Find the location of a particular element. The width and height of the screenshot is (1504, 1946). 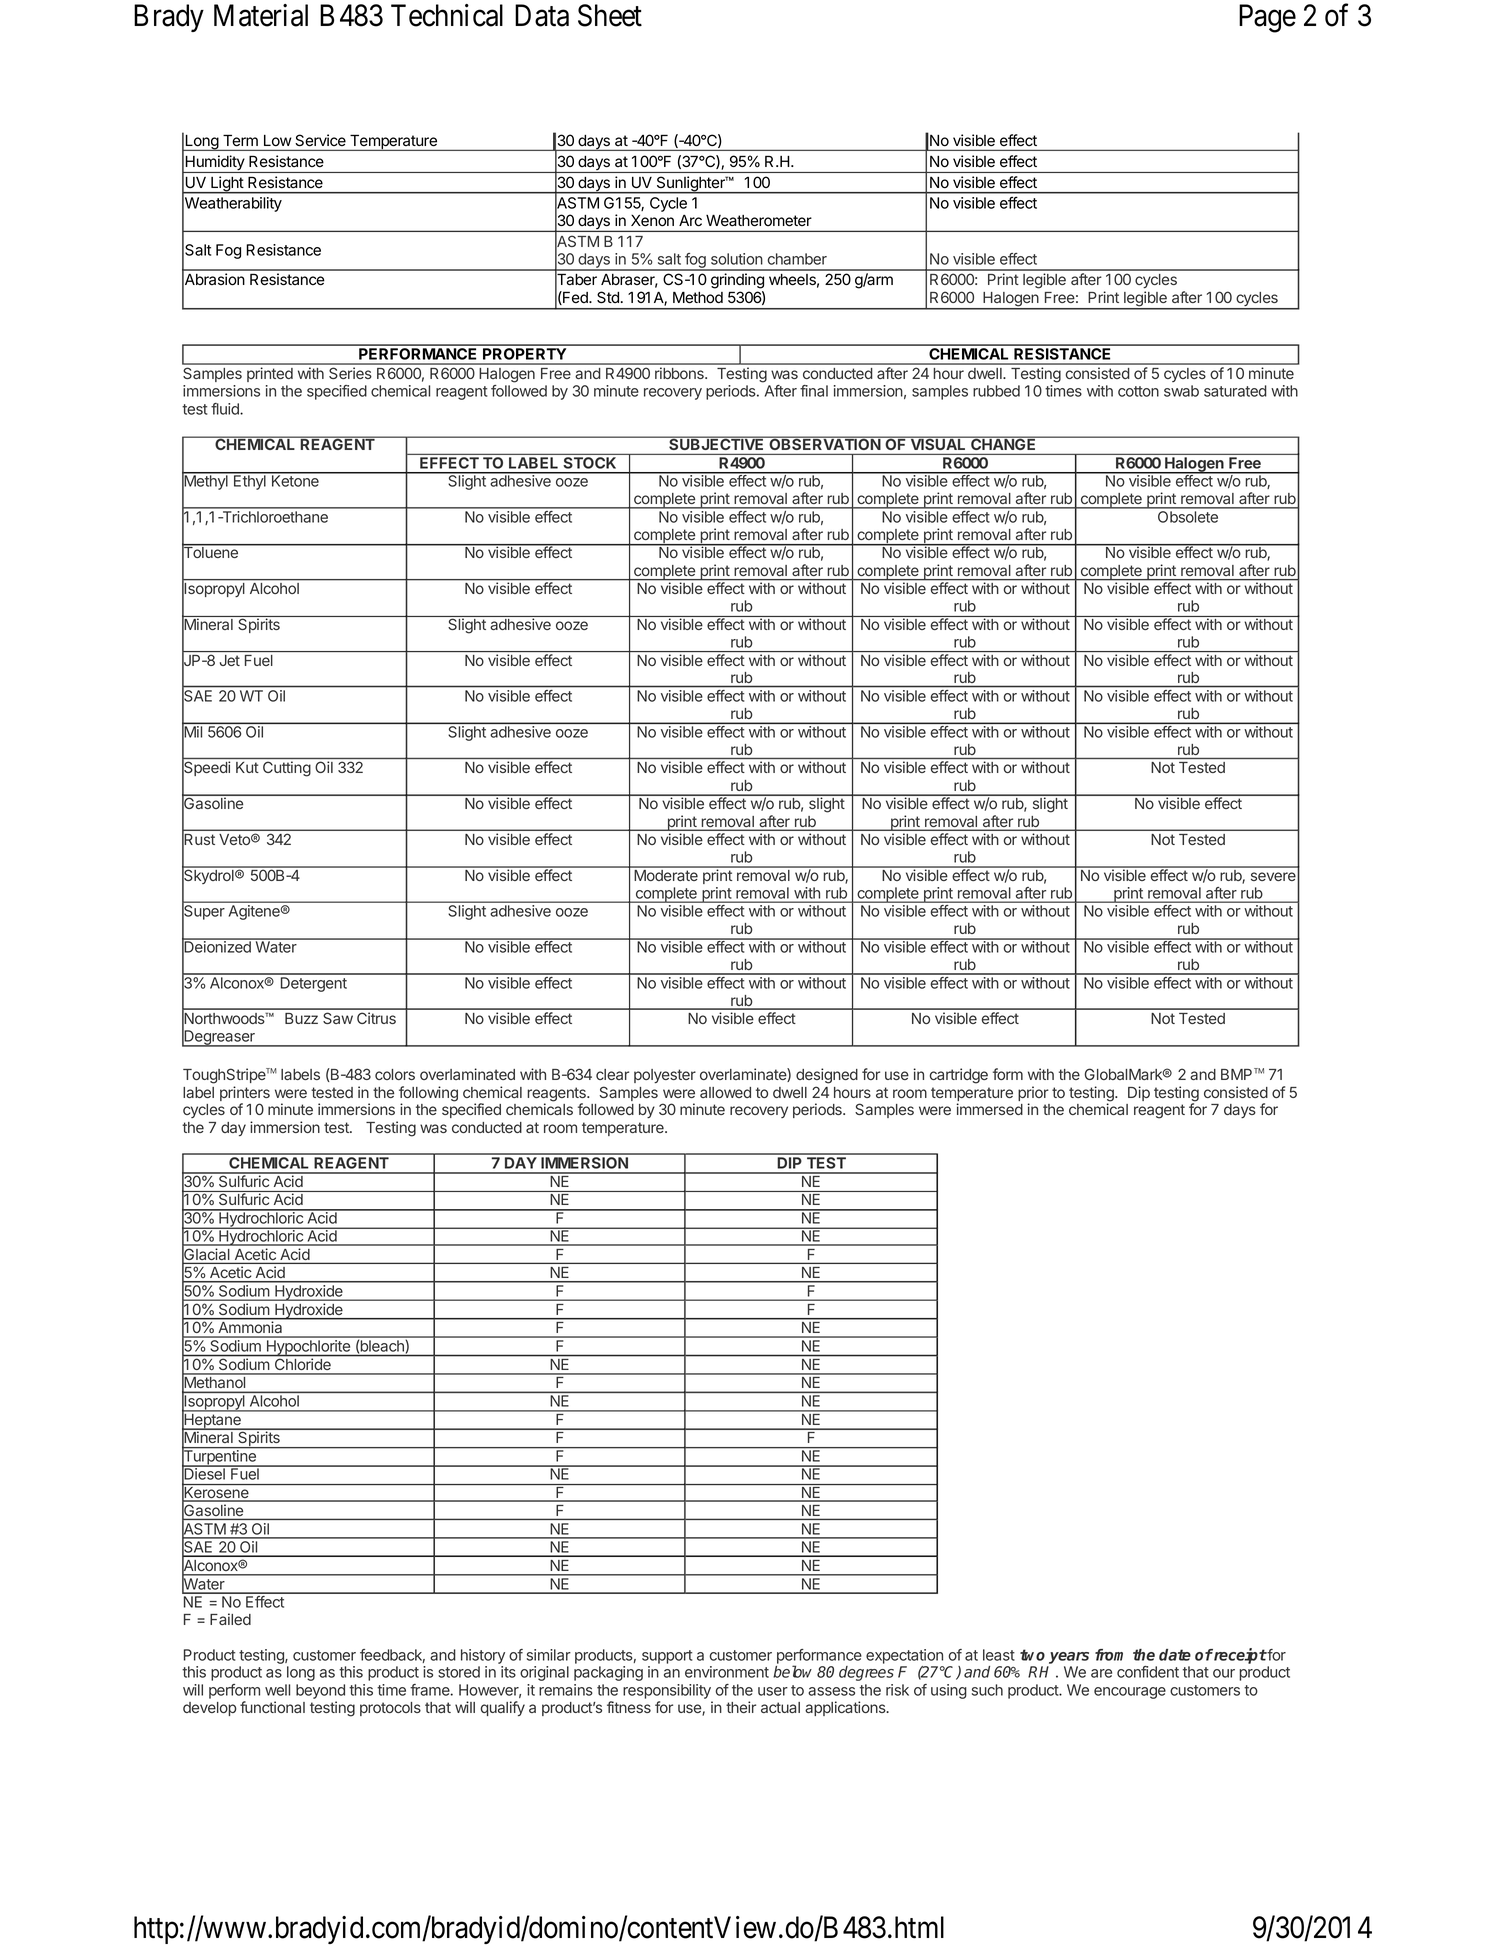

Service is located at coordinates (321, 140).
